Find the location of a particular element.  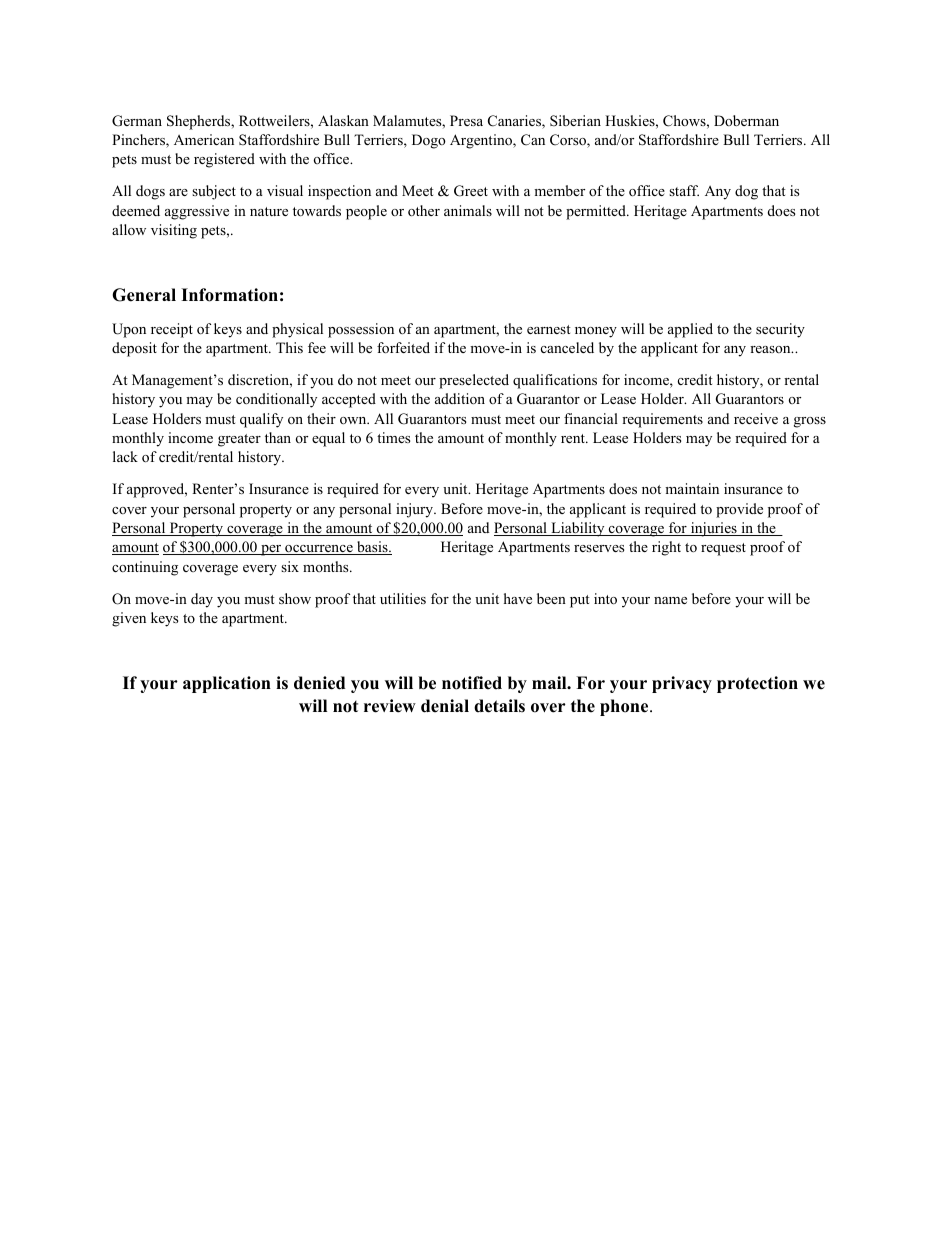

receive is located at coordinates (756, 418).
